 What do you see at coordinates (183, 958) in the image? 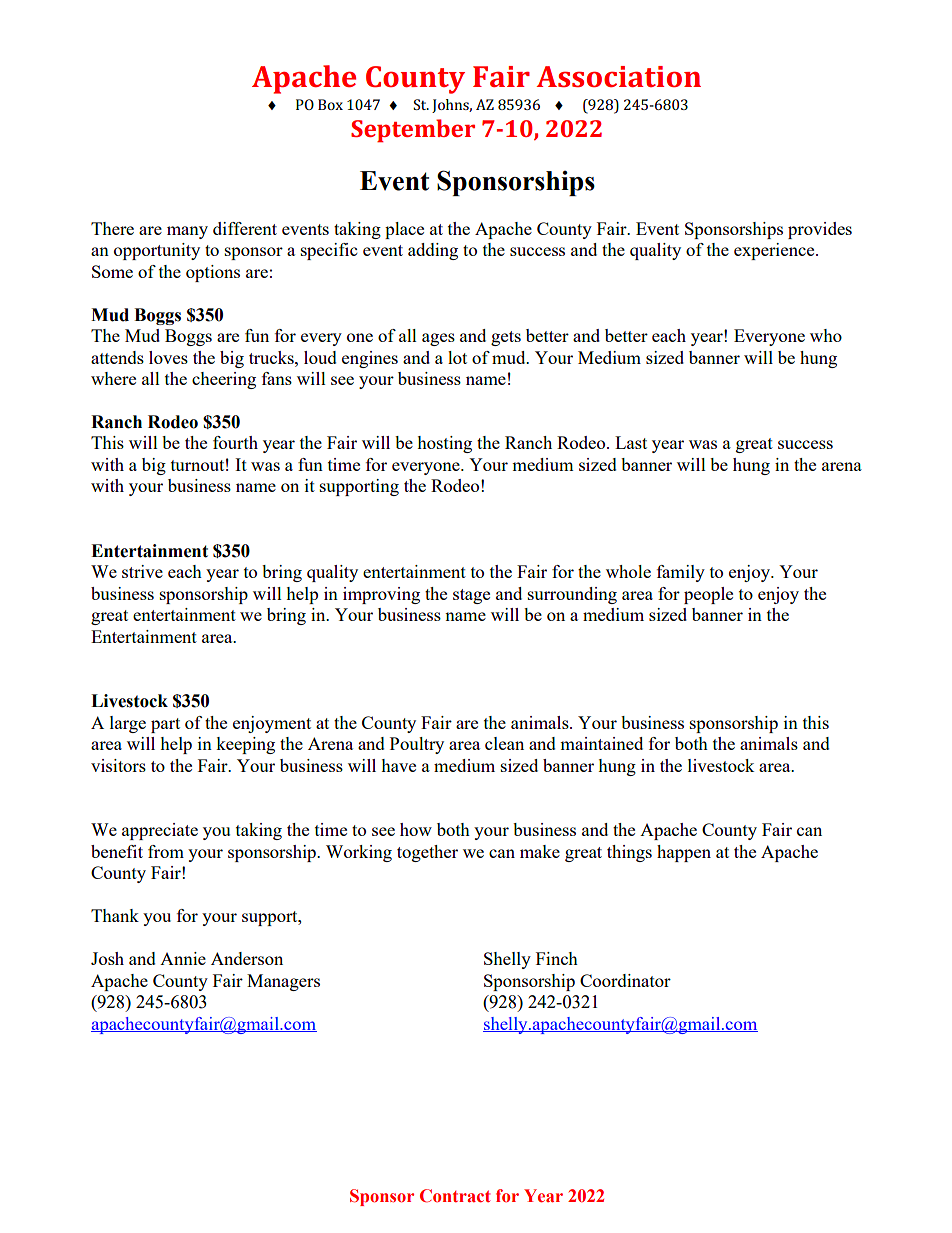
I see `Annie` at bounding box center [183, 958].
